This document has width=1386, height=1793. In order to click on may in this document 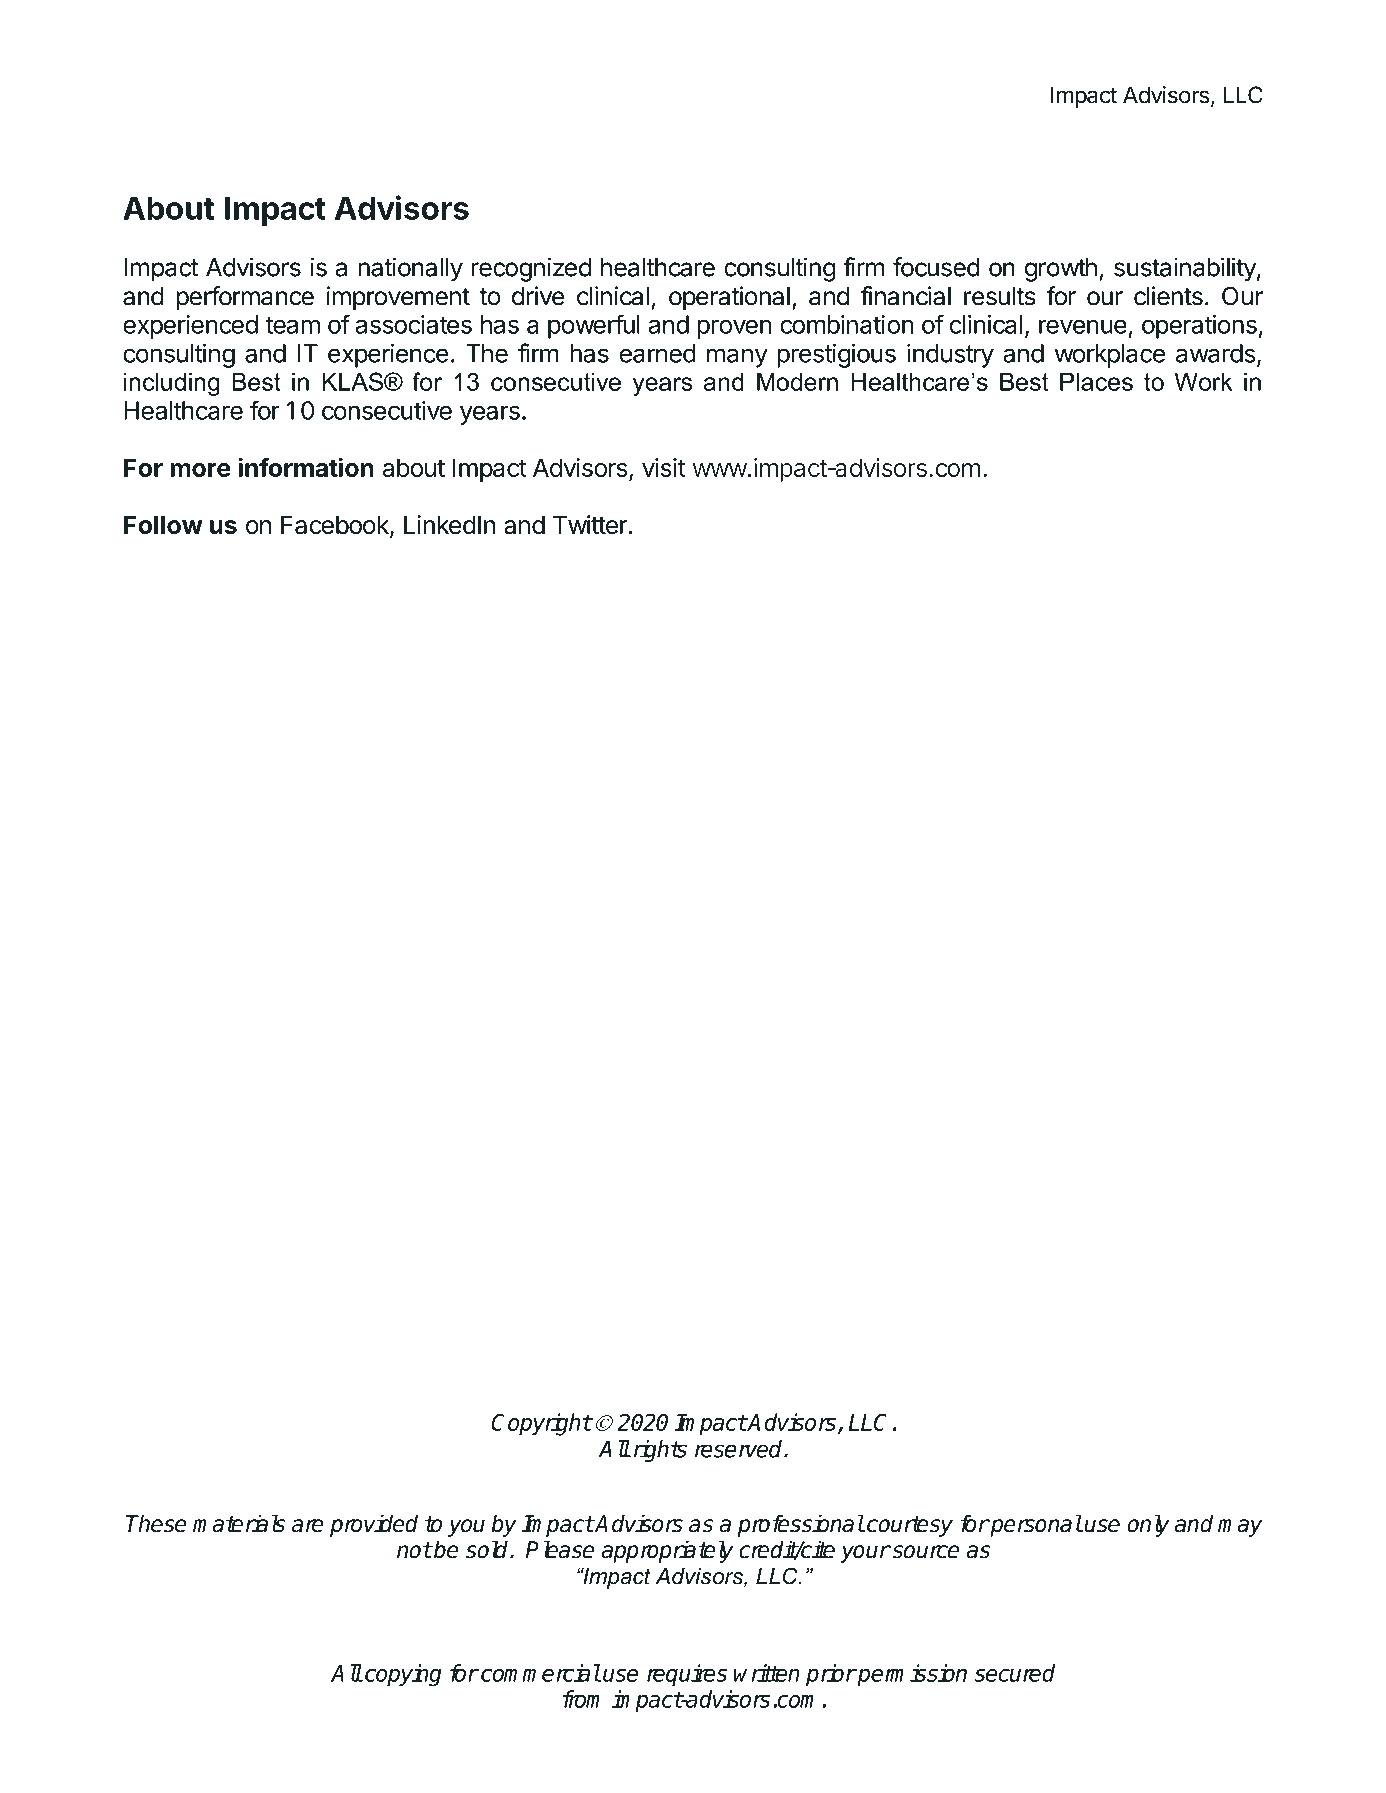, I will do `click(1240, 1528)`.
